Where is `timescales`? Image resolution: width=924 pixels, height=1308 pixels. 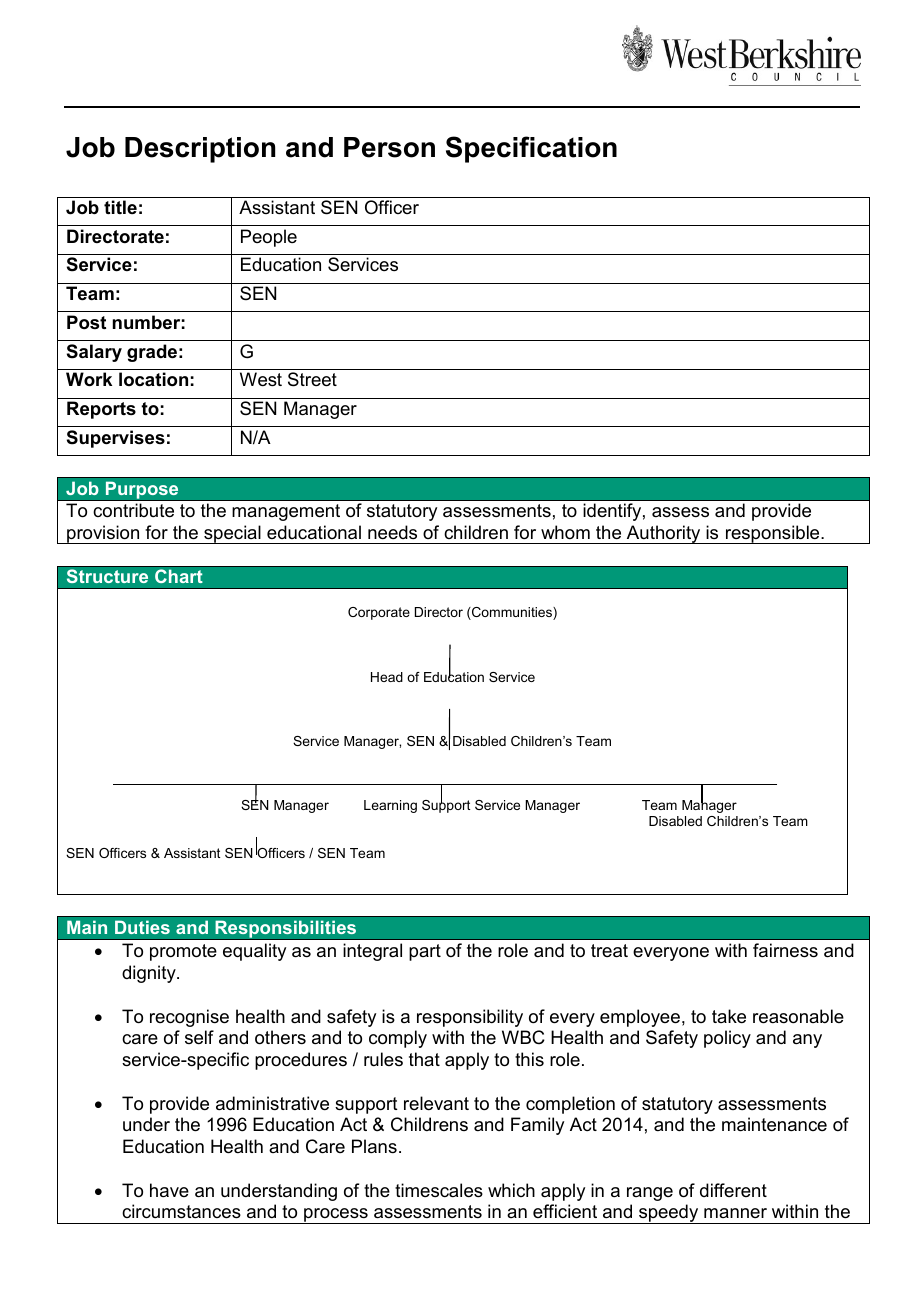 timescales is located at coordinates (439, 1190).
